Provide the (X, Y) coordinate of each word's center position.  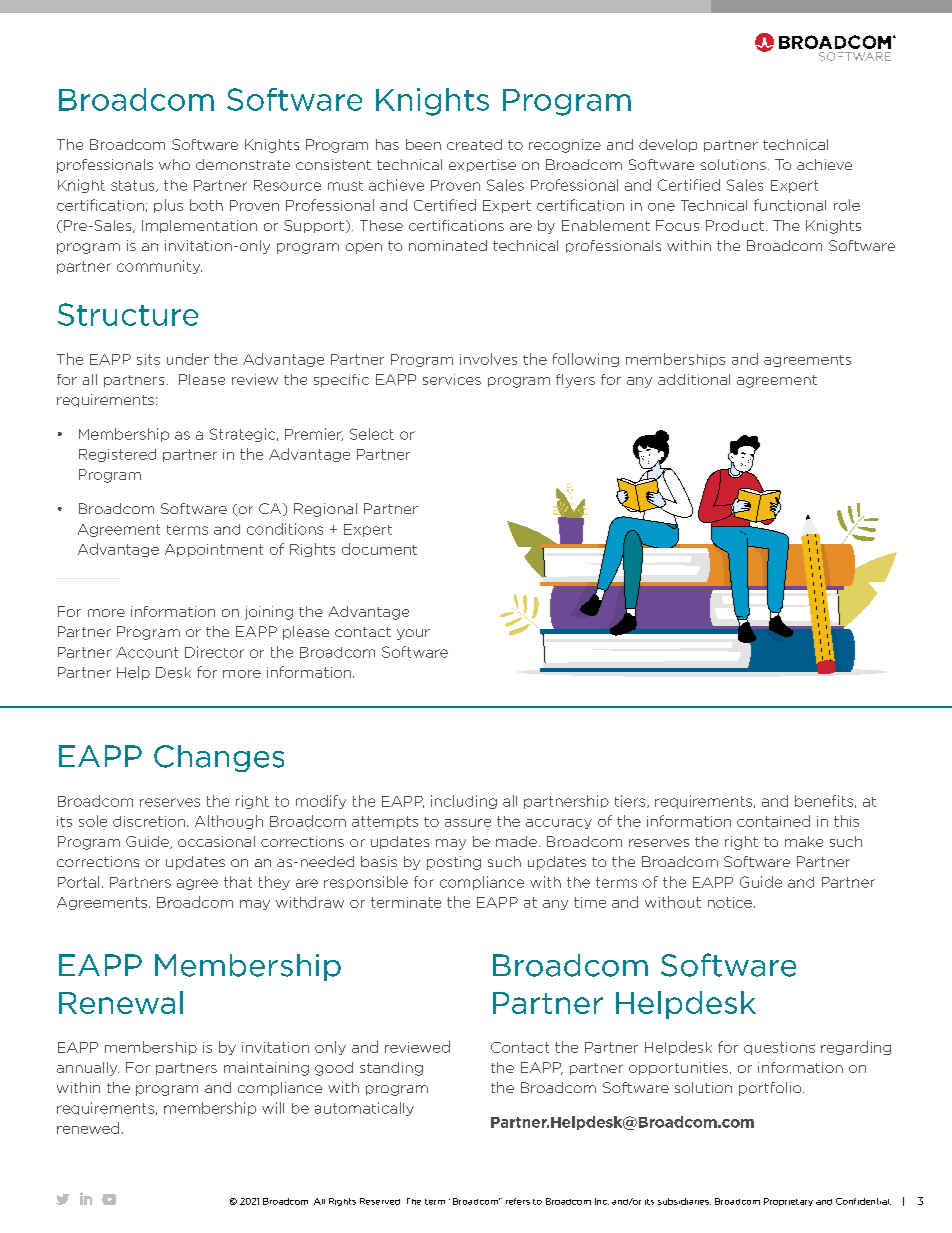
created (474, 144)
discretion (149, 821)
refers (518, 1201)
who (174, 164)
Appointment (214, 550)
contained (773, 821)
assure (468, 823)
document (379, 549)
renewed (88, 1128)
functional (790, 205)
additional (694, 379)
